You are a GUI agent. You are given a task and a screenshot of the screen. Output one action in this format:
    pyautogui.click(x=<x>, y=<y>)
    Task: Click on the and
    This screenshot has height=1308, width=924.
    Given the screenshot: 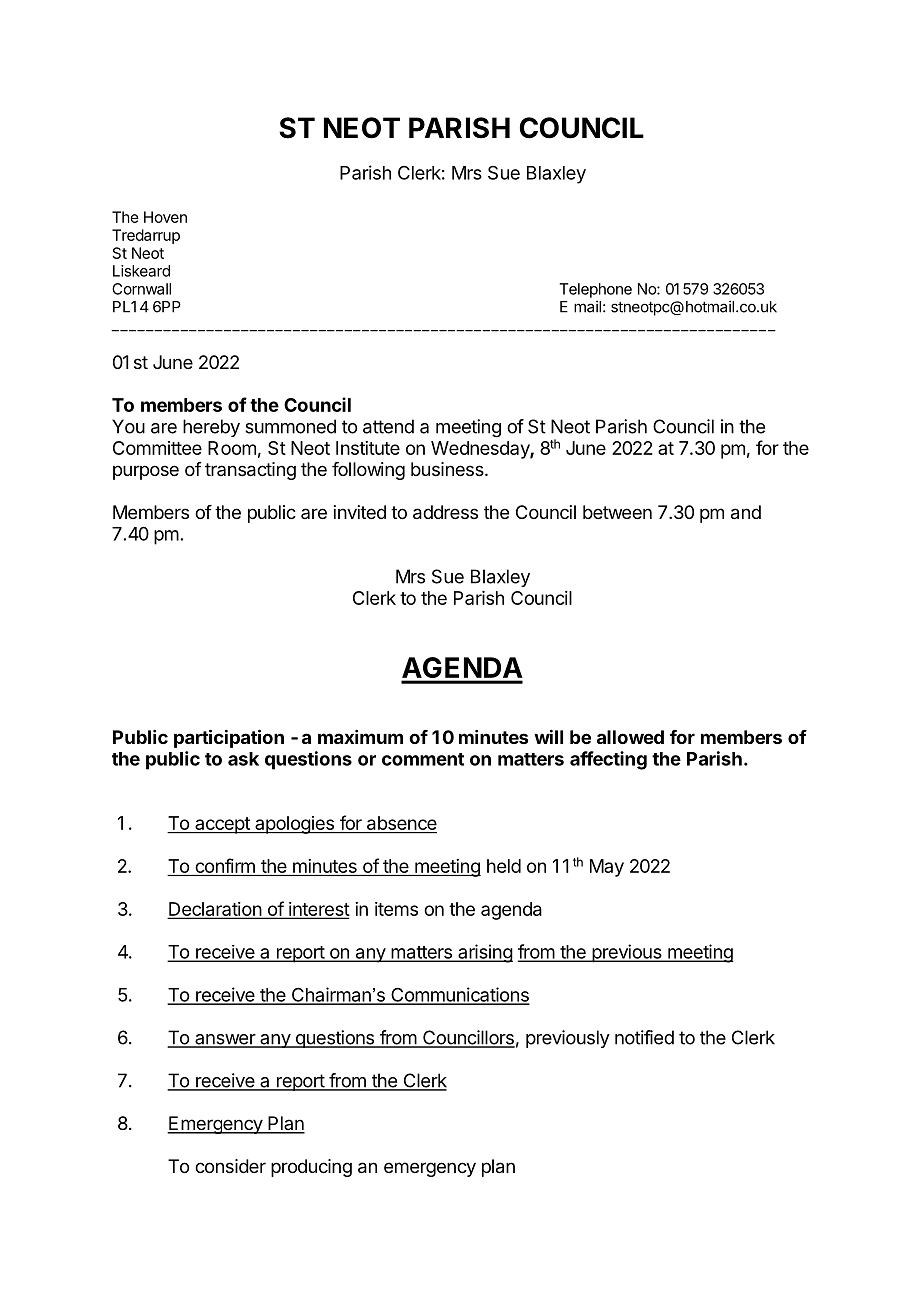 What is the action you would take?
    pyautogui.click(x=746, y=512)
